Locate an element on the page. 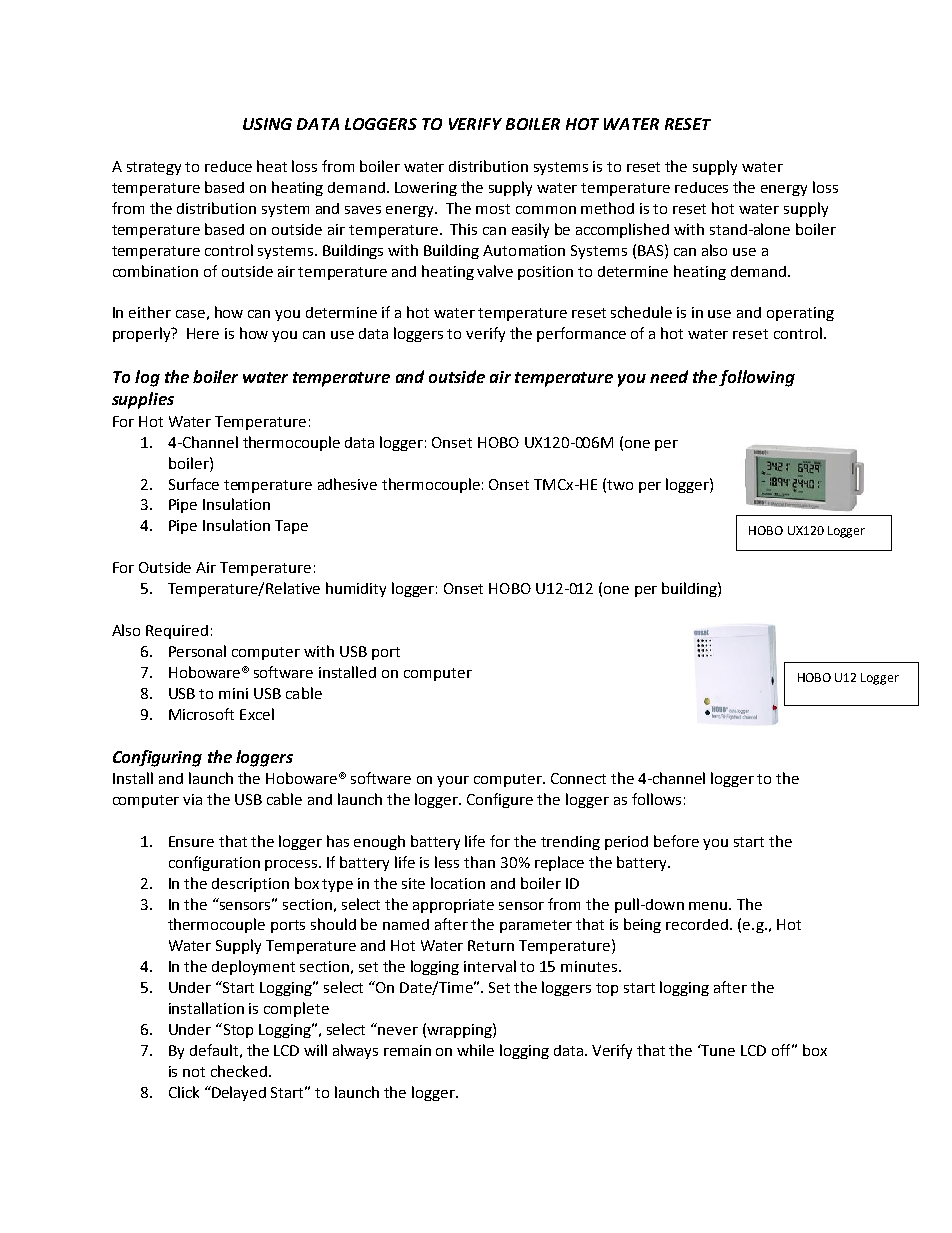 This document has width=952, height=1233. Lowering is located at coordinates (426, 189).
